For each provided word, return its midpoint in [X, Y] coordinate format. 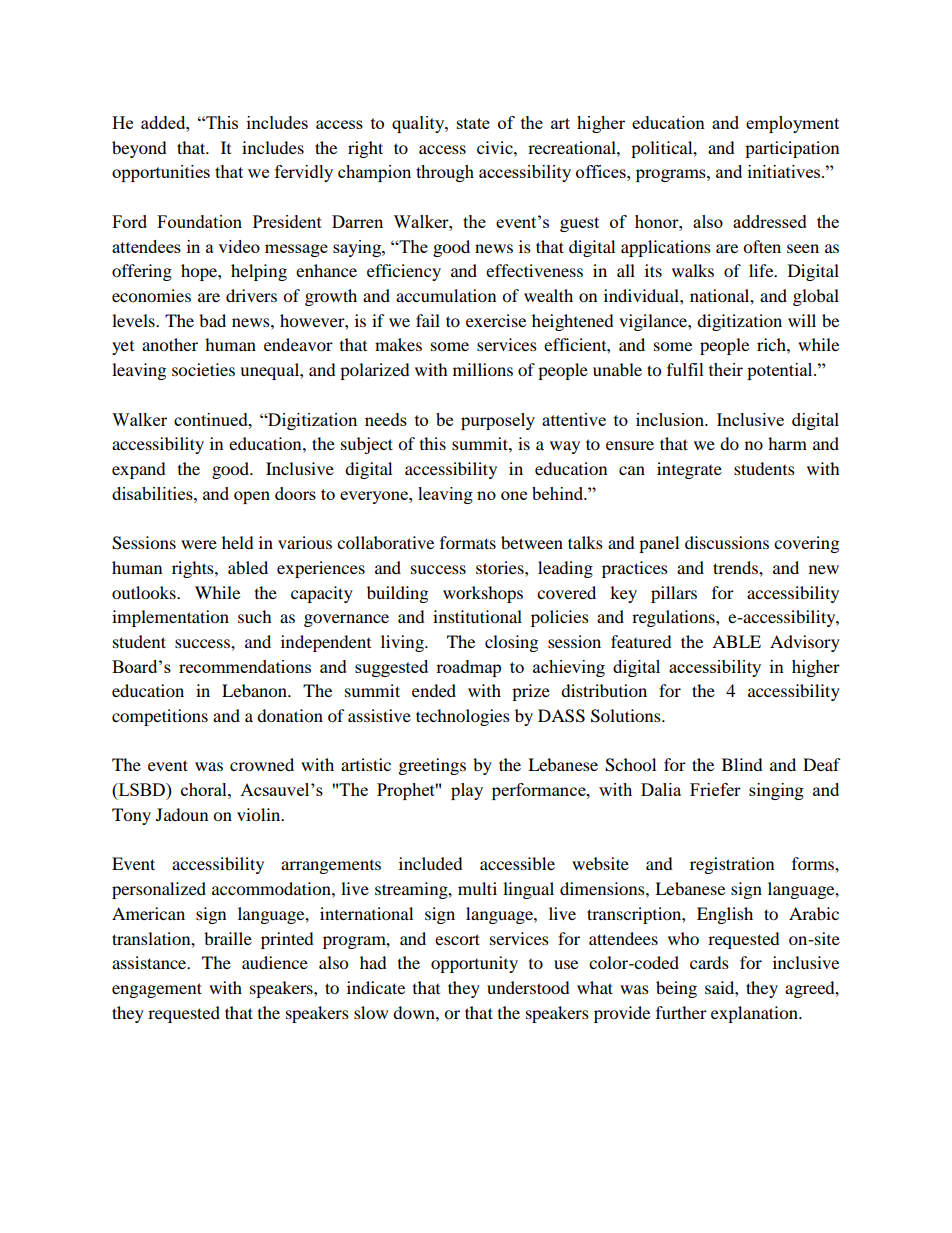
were [199, 544]
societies [203, 369]
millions [483, 369]
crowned [262, 764]
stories [501, 567]
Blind [742, 764]
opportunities [161, 173]
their [726, 369]
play [467, 791]
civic [496, 147]
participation [792, 149]
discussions [727, 542]
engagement [157, 990]
